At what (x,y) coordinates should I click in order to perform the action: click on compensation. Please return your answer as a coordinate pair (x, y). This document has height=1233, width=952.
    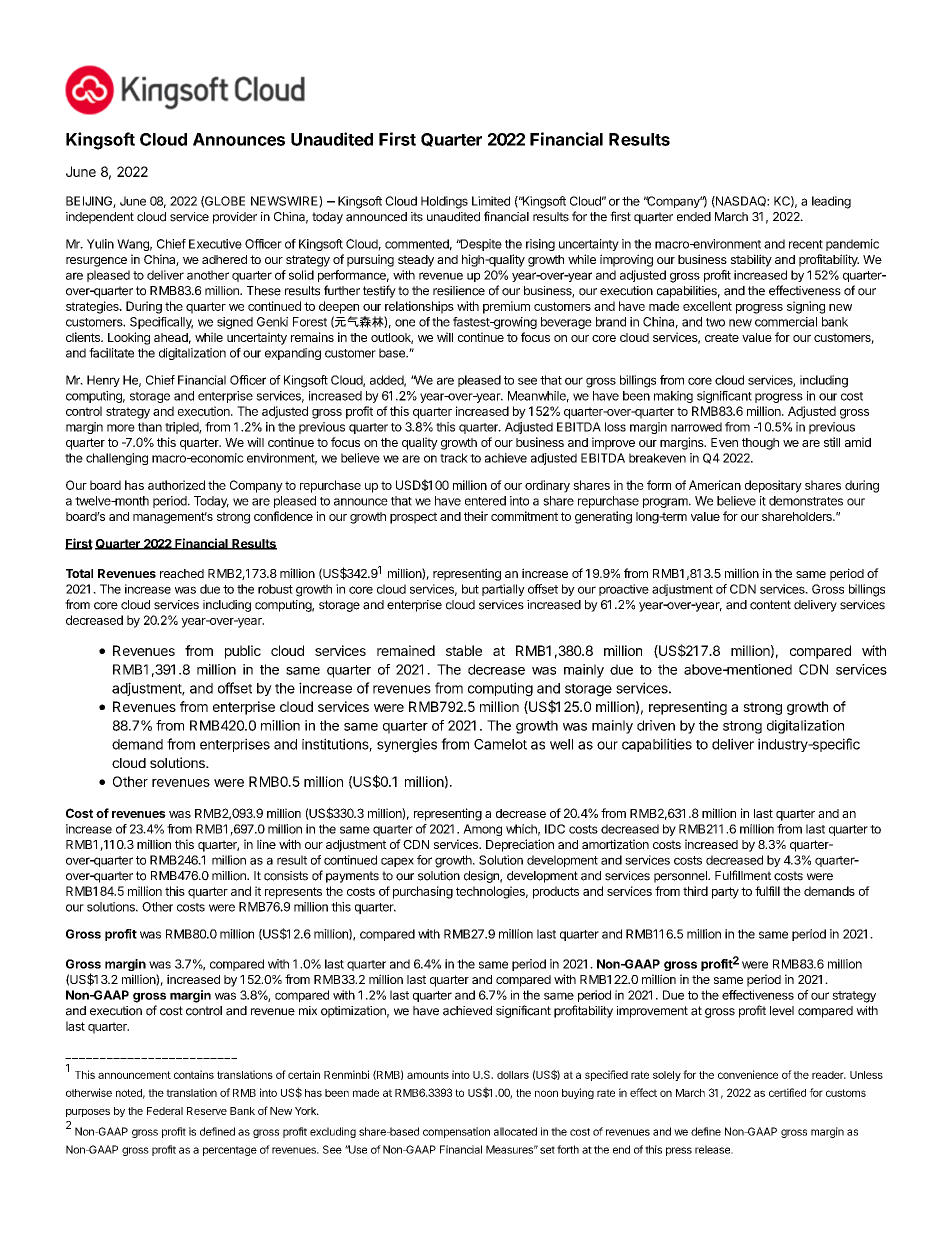
    Looking at the image, I should click on (456, 1132).
